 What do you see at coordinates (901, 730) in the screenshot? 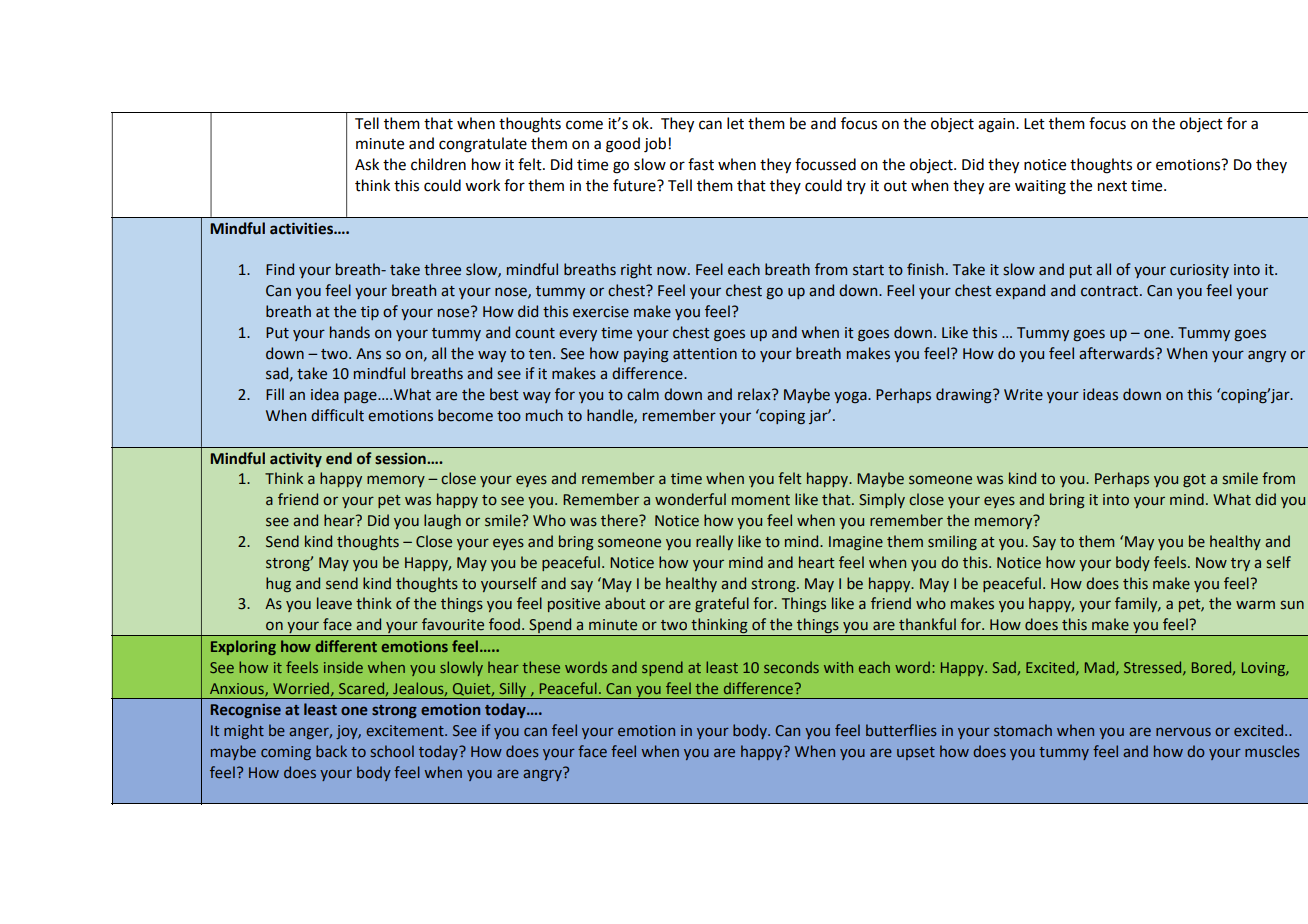
I see `butterflies` at bounding box center [901, 730].
